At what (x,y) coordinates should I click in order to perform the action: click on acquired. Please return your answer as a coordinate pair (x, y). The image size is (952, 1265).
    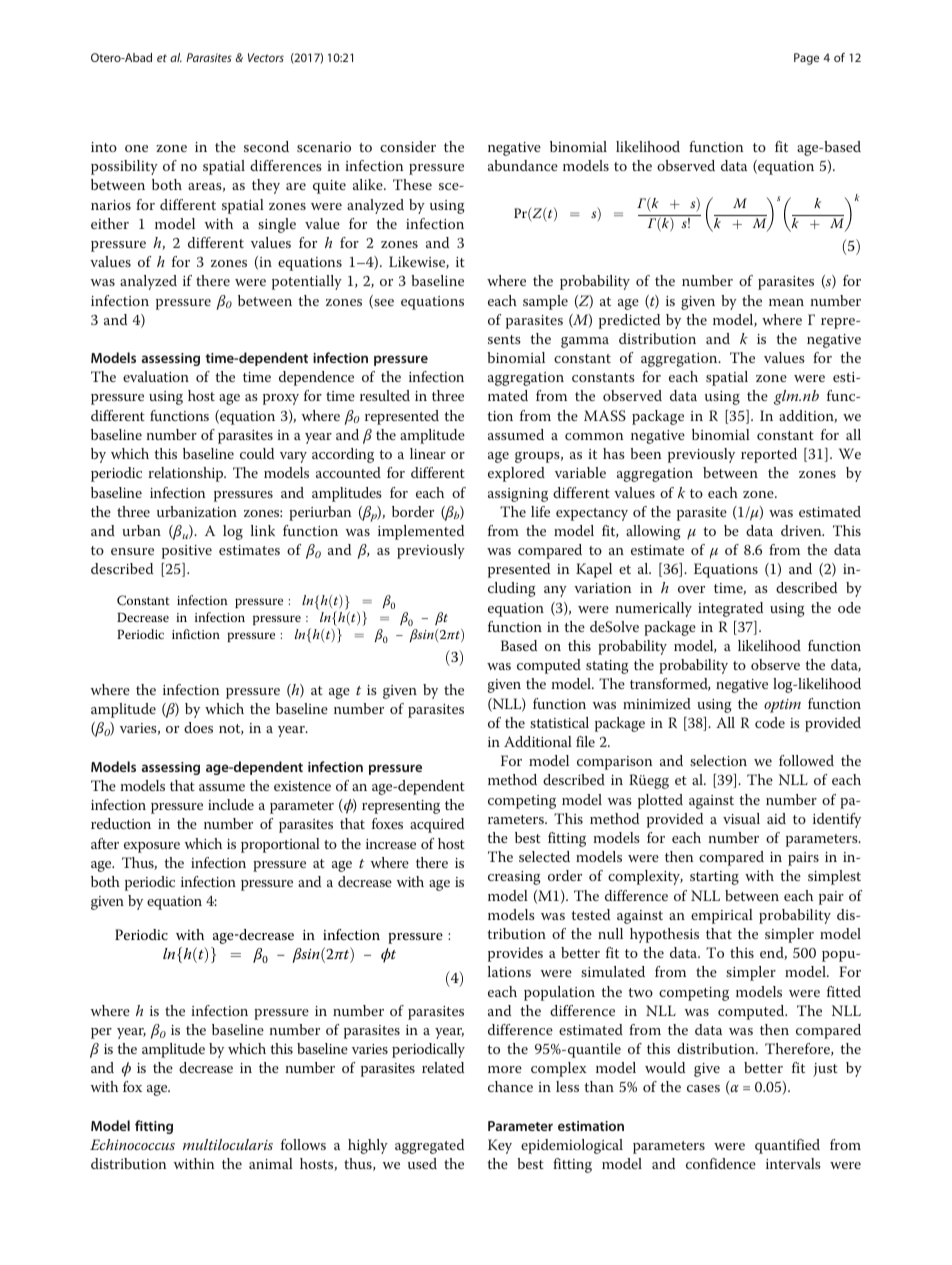
    Looking at the image, I should click on (437, 825).
